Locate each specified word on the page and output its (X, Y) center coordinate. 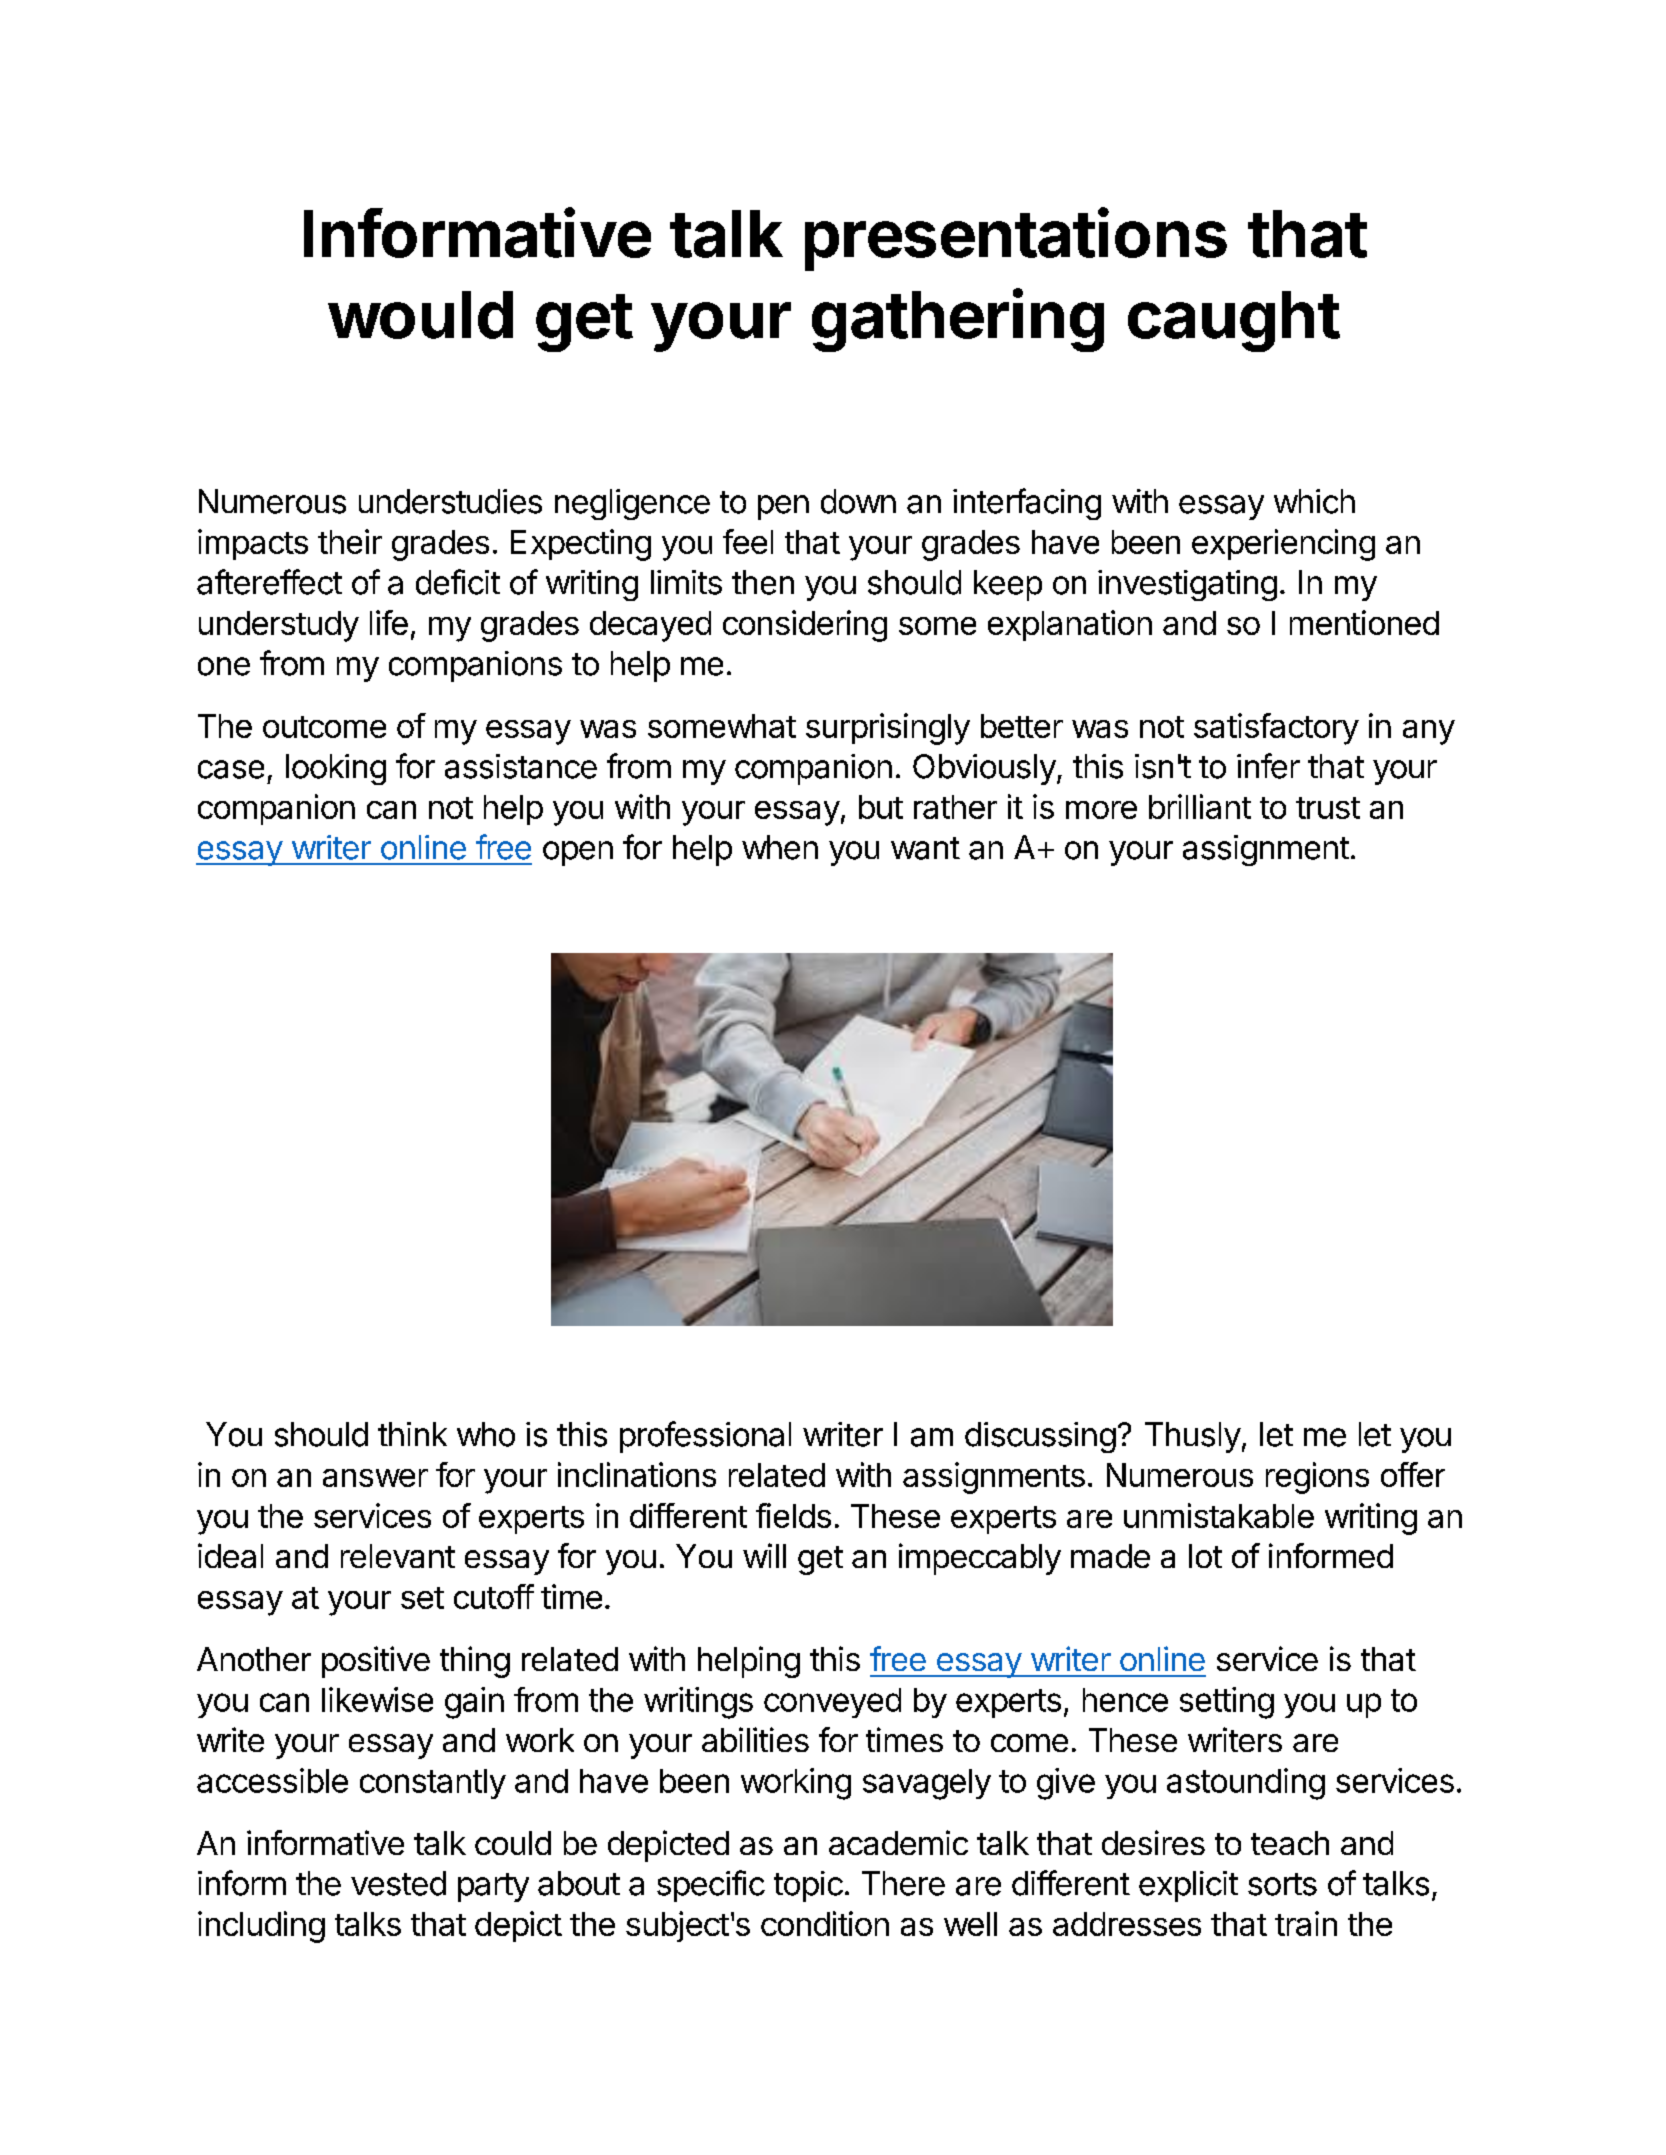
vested (398, 1883)
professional (705, 1437)
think (412, 1434)
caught (1234, 321)
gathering (958, 320)
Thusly (1193, 1437)
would (420, 315)
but (881, 807)
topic (808, 1886)
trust (1328, 808)
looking (336, 769)
